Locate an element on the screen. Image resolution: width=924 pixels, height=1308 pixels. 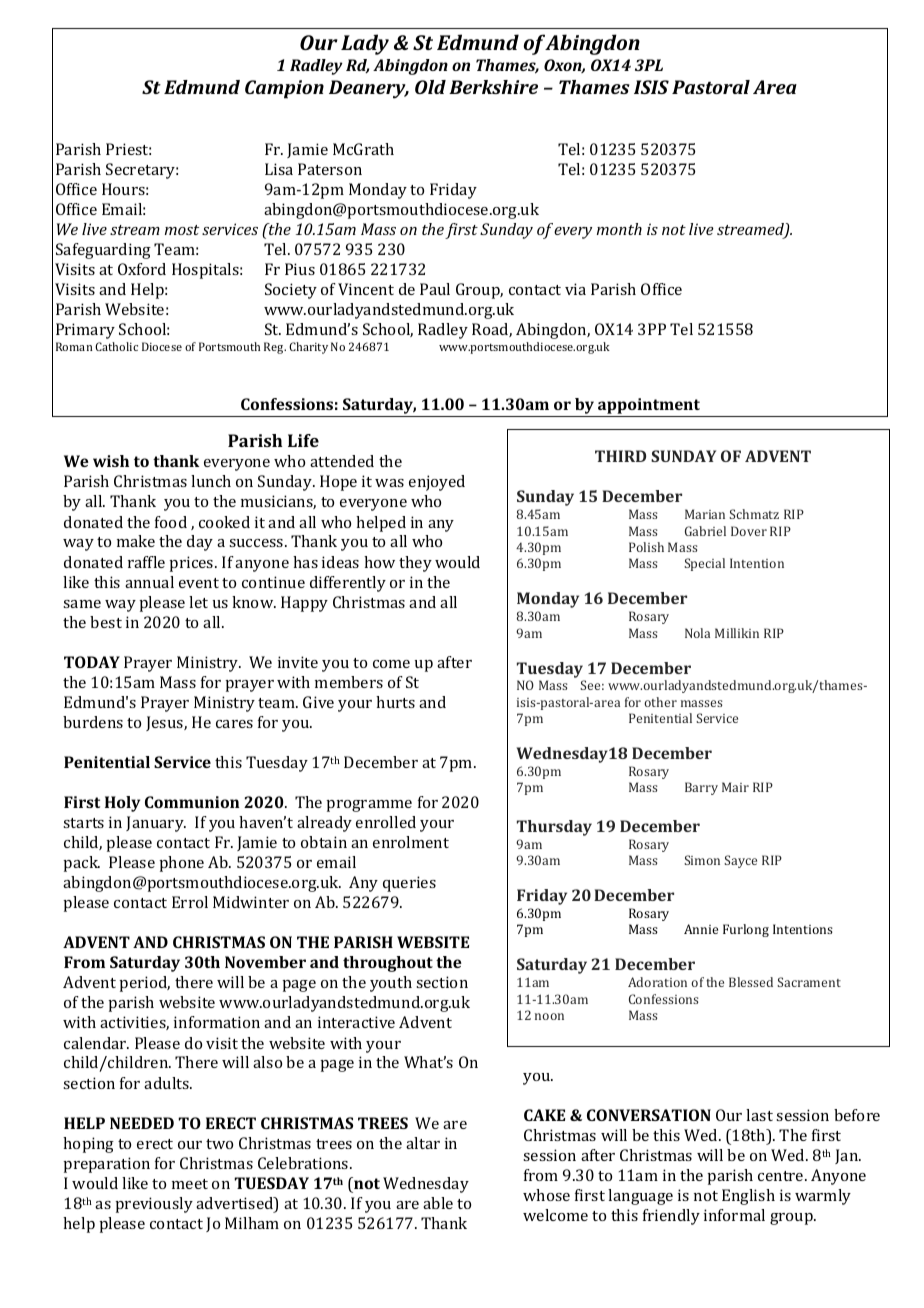
Campion is located at coordinates (284, 89).
